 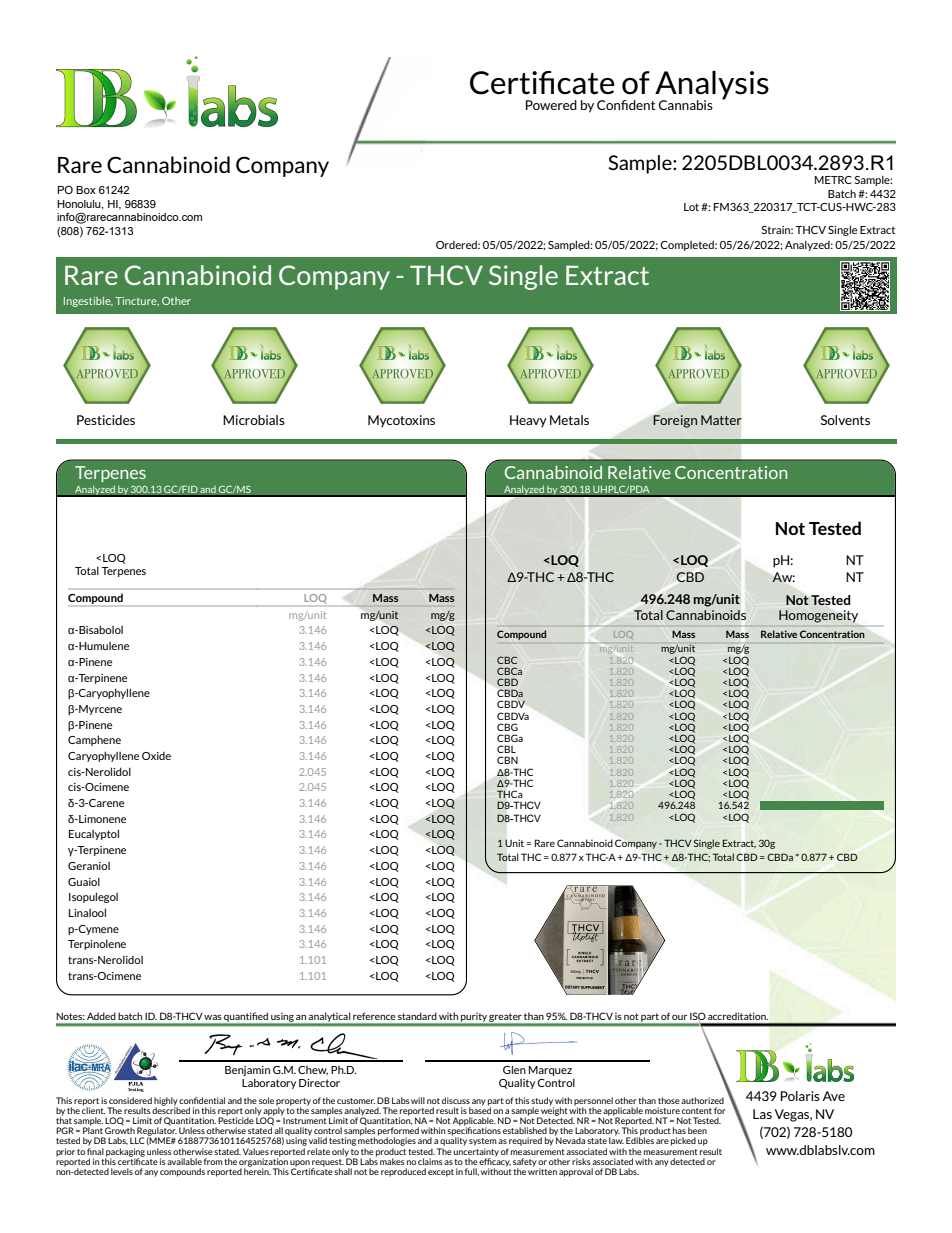 What do you see at coordinates (507, 760) in the screenshot?
I see `CBN` at bounding box center [507, 760].
